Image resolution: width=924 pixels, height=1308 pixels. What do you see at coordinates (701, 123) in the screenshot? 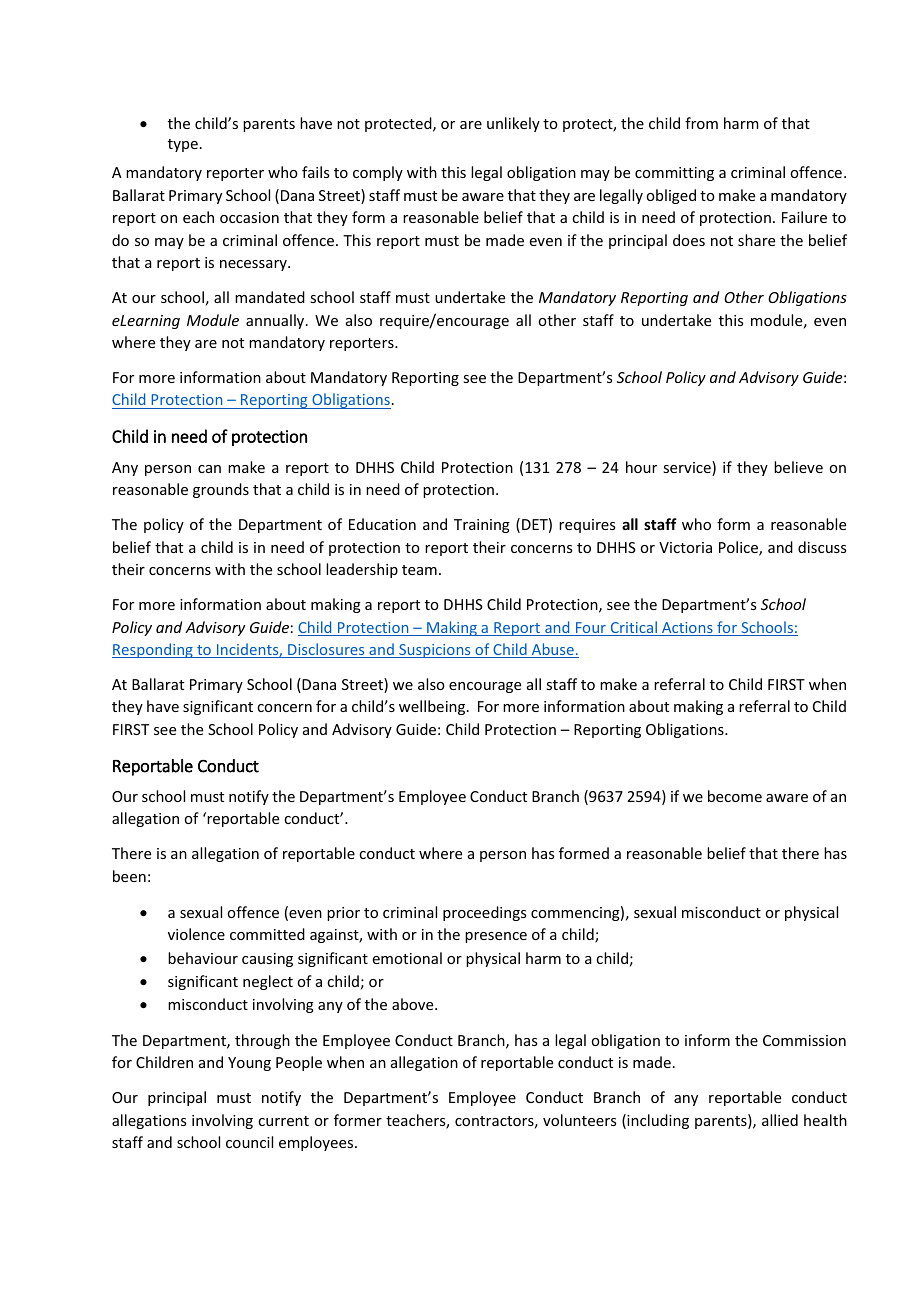
I see `from` at bounding box center [701, 123].
